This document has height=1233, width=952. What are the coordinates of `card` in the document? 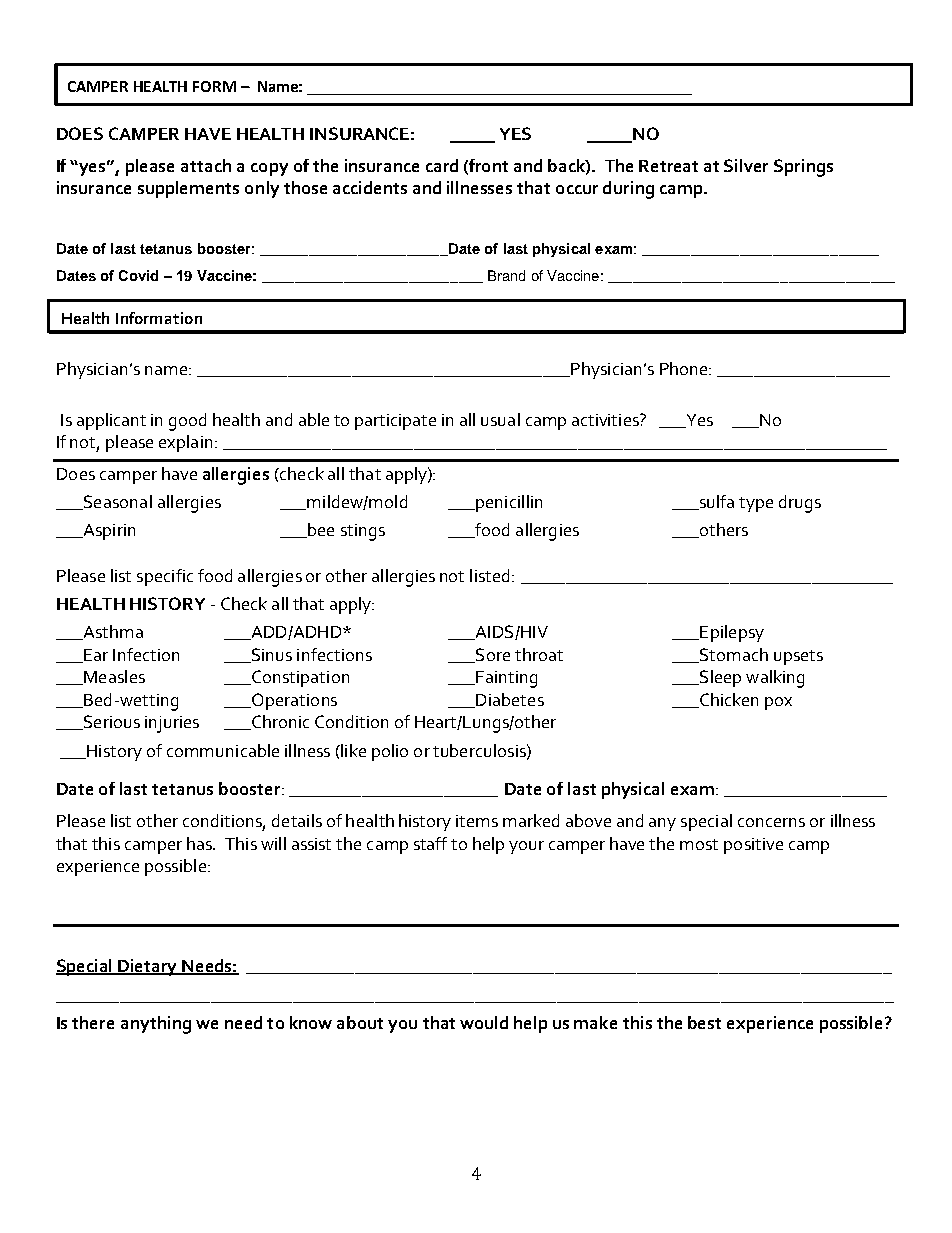 It's located at (442, 165).
